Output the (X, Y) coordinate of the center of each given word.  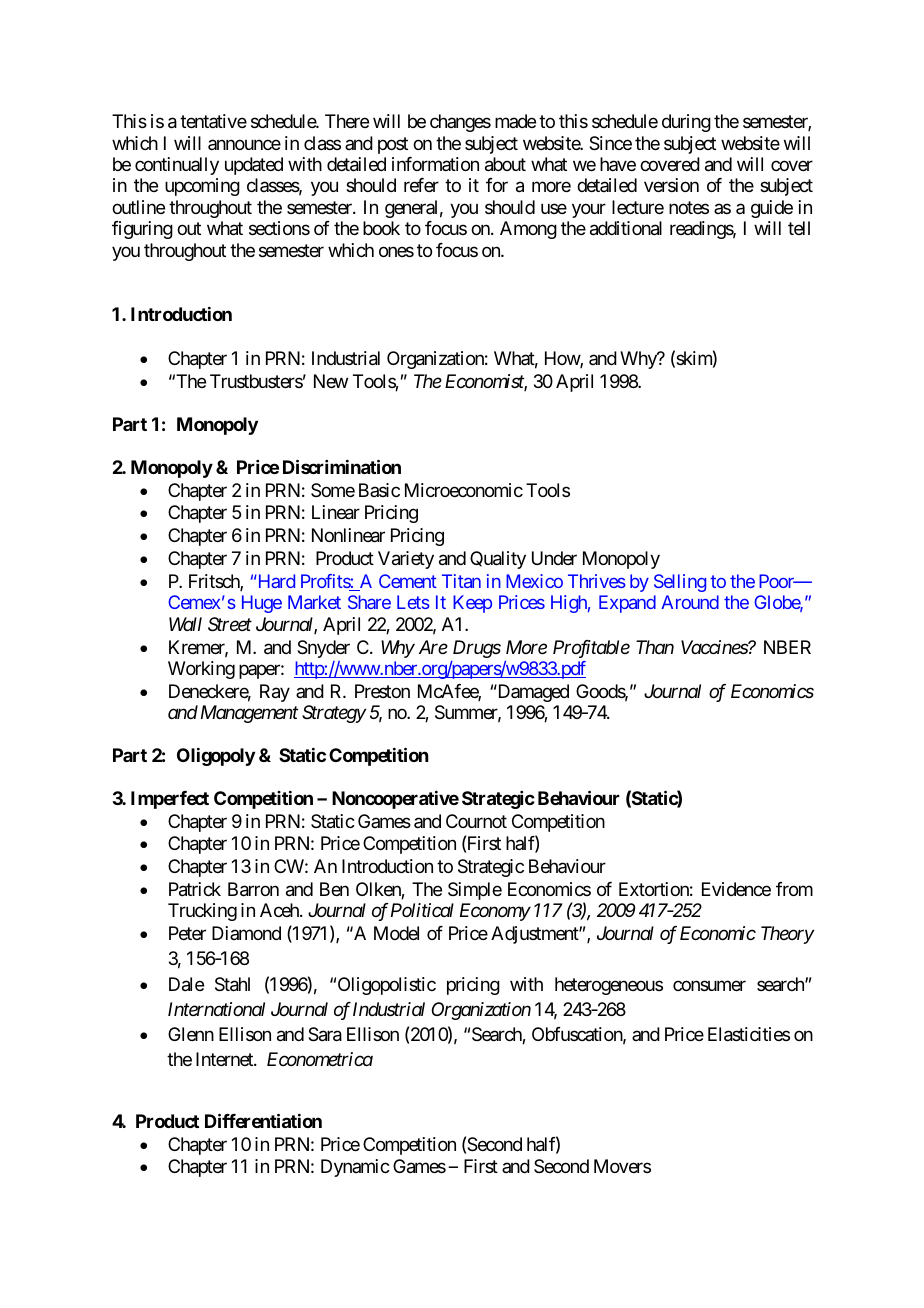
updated (254, 166)
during (686, 123)
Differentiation (263, 1120)
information (435, 164)
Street (230, 624)
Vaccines (715, 647)
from (794, 889)
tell (799, 228)
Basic (379, 490)
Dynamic (355, 1168)
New (331, 381)
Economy (495, 912)
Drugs (477, 649)
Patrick (195, 889)
